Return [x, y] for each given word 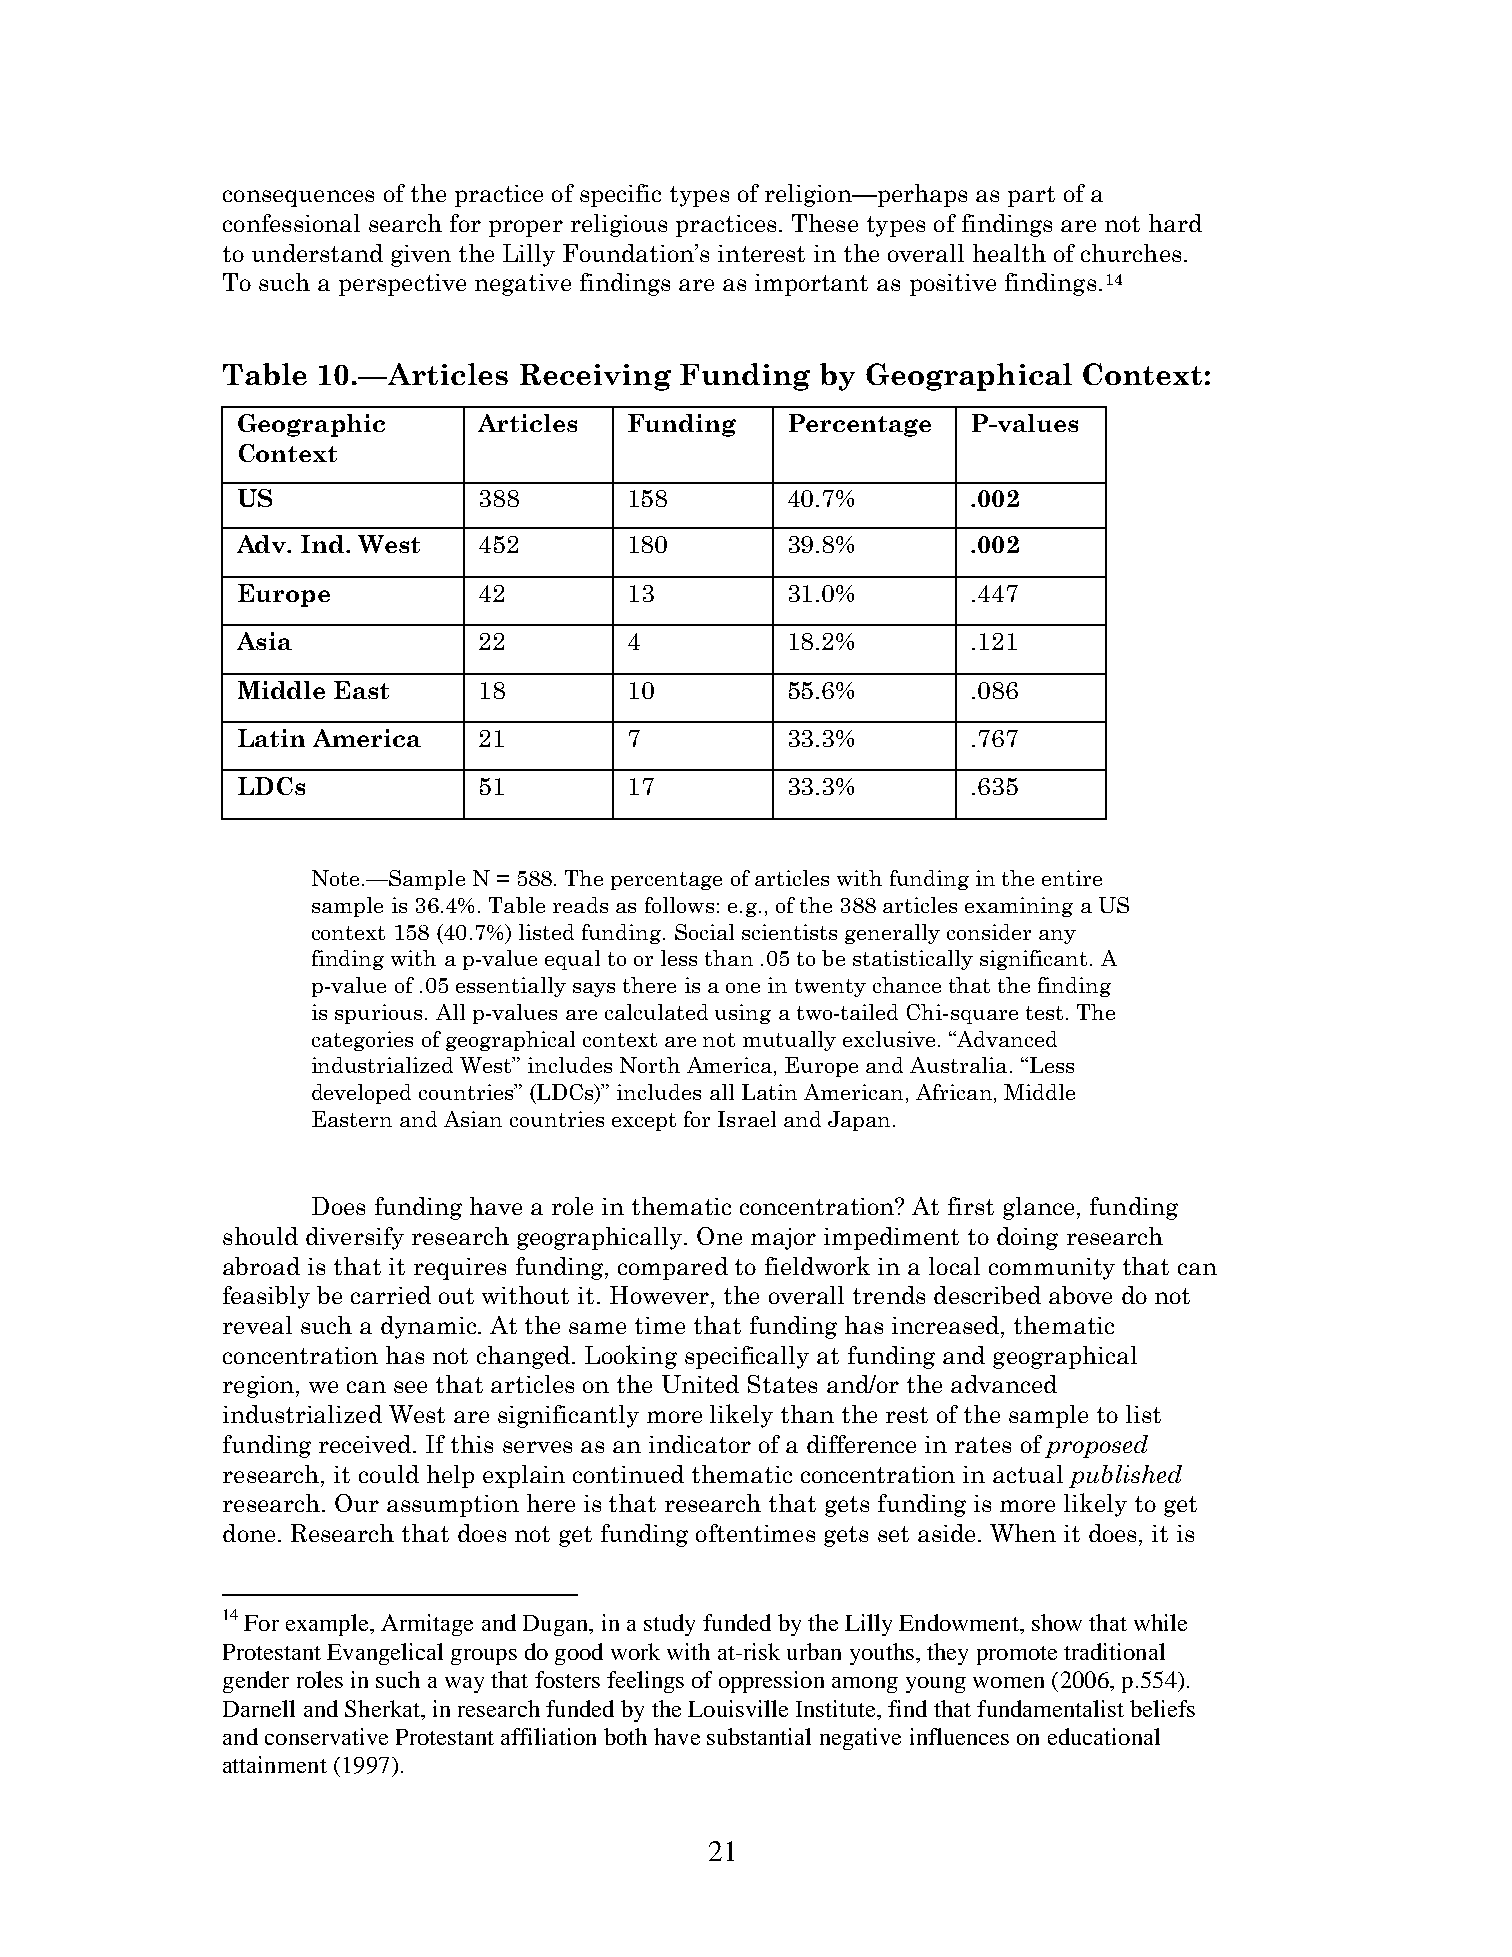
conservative [326, 1736]
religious [619, 225]
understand [317, 253]
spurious [378, 1014]
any [1057, 937]
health [1009, 253]
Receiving [595, 377]
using [743, 1014]
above [1080, 1295]
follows [679, 905]
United [700, 1384]
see [410, 1387]
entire [1072, 878]
